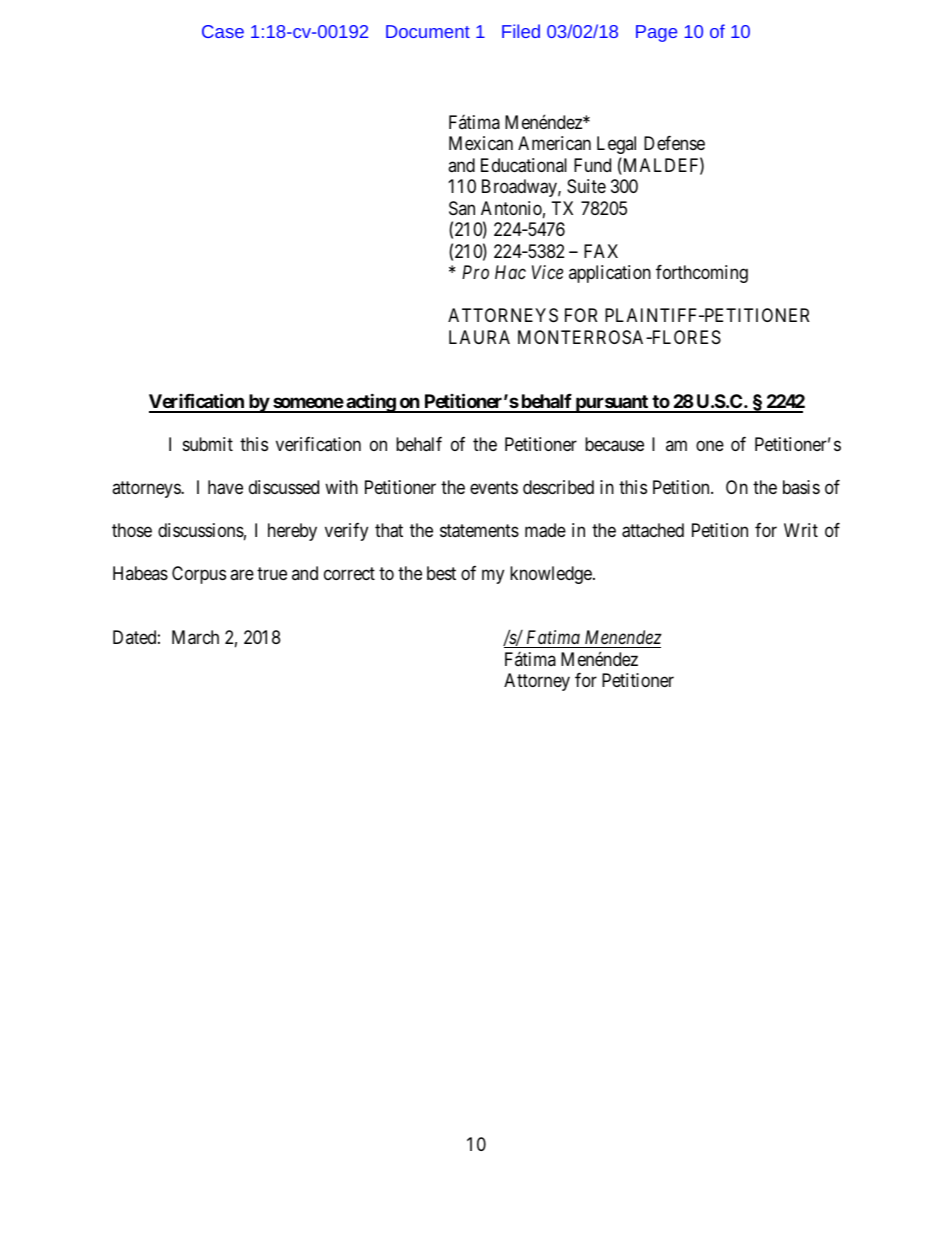 This screenshot has height=1233, width=952. I want to click on submit, so click(208, 444).
